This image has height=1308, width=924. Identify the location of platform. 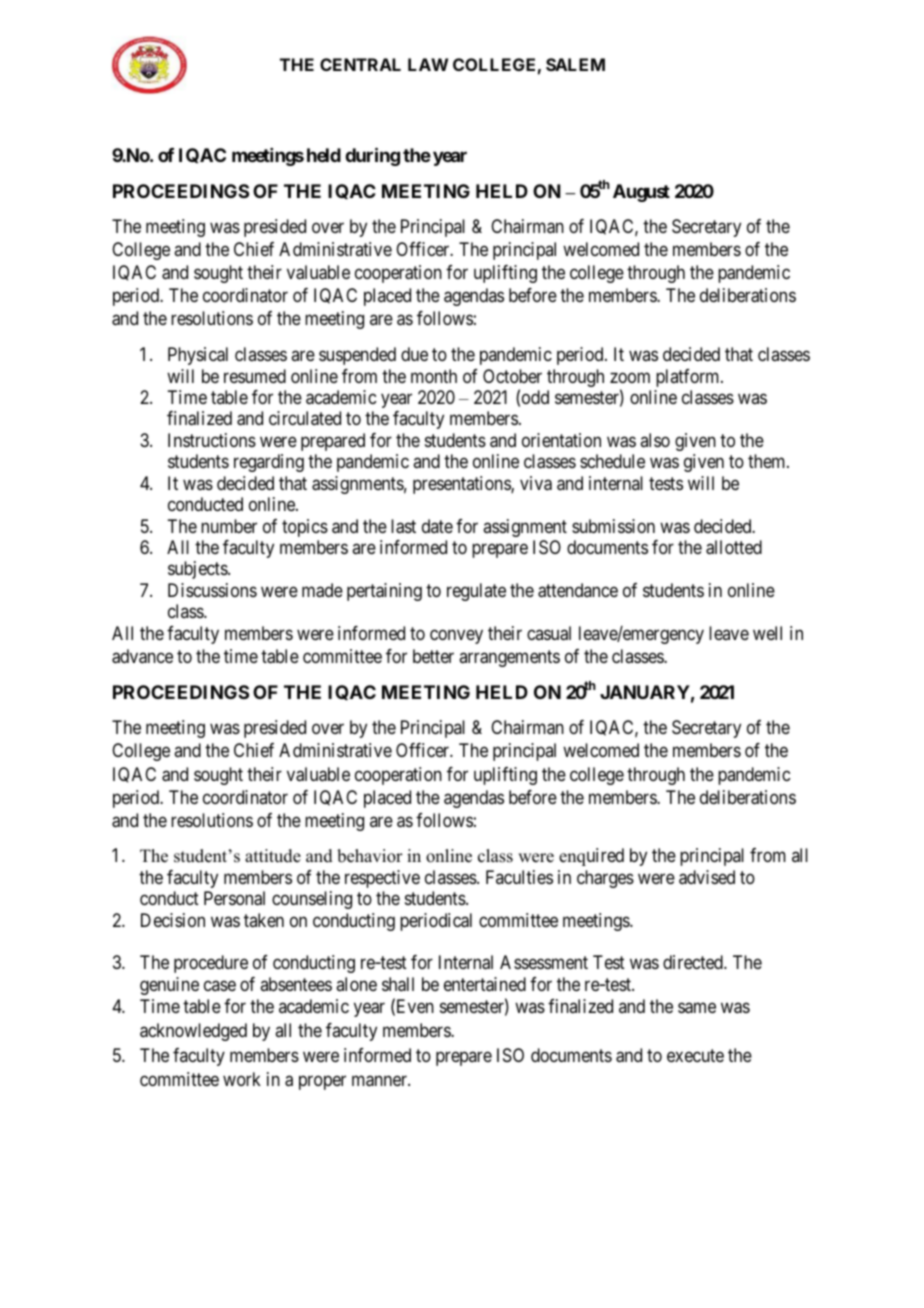
(689, 378).
